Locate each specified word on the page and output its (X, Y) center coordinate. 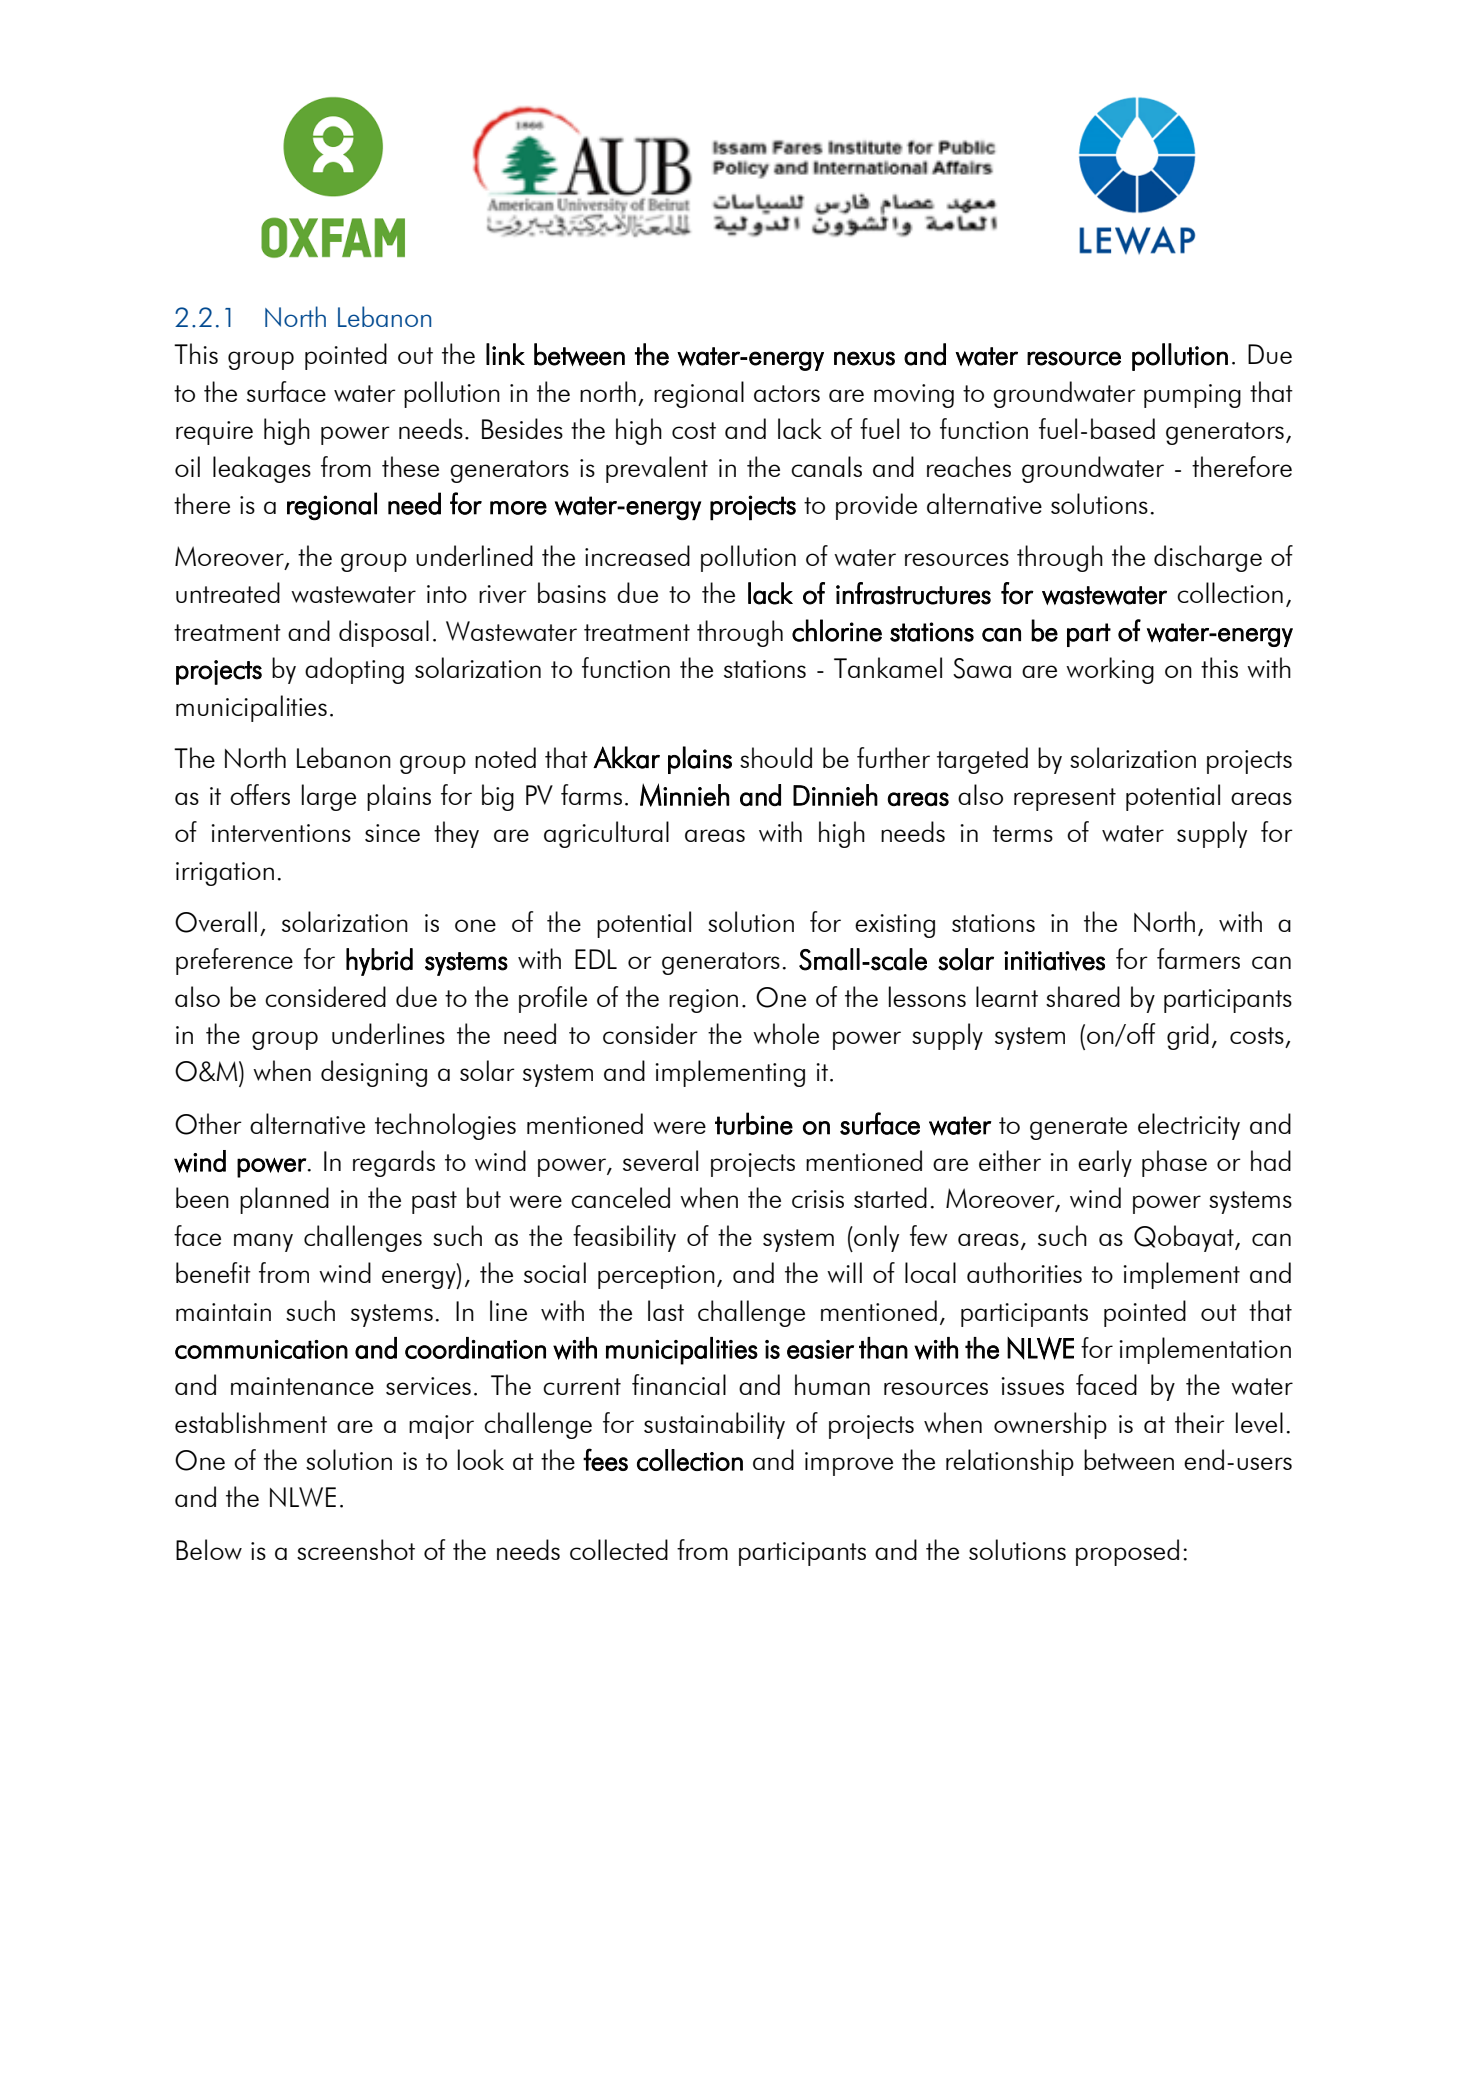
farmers (1198, 958)
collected (619, 1549)
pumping (1192, 396)
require (214, 433)
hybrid (379, 962)
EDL (596, 959)
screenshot (356, 1549)
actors (787, 393)
